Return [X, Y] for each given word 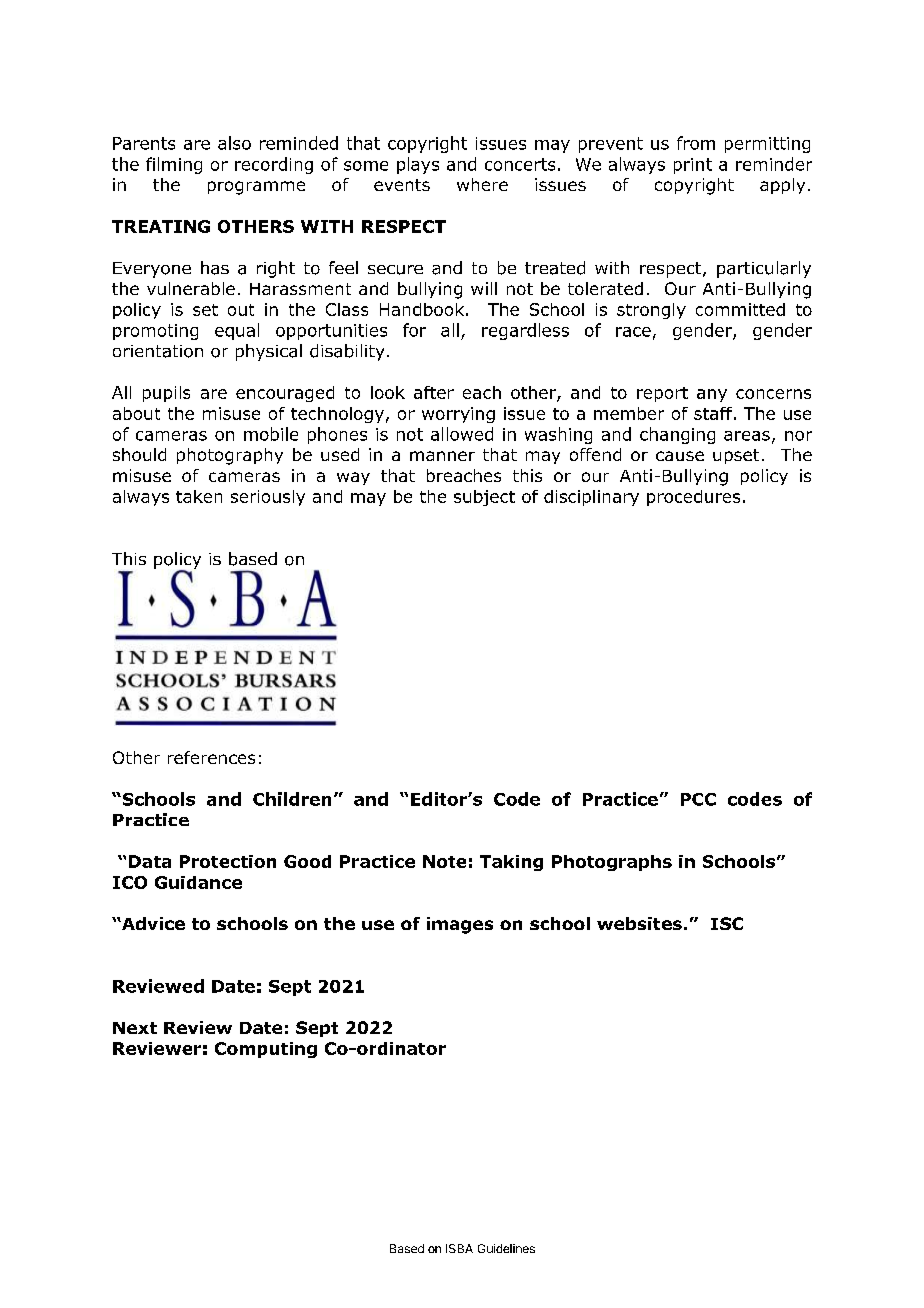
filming [174, 165]
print [693, 166]
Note [444, 861]
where [482, 184]
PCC [698, 799]
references [211, 757]
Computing [266, 1050]
